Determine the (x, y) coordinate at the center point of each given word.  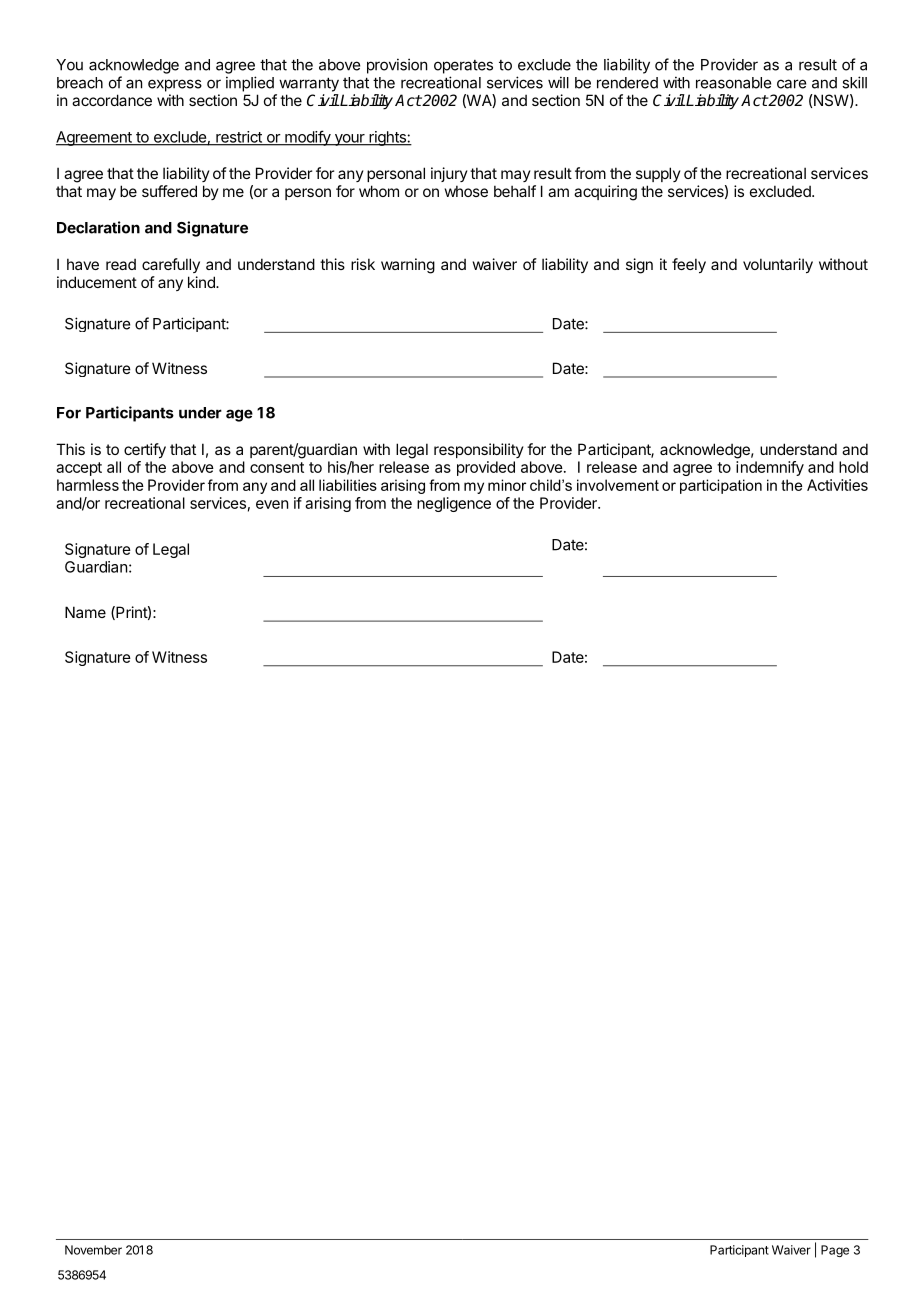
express (175, 85)
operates (463, 67)
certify (145, 450)
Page (835, 1251)
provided (486, 468)
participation (721, 486)
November (93, 1250)
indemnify (770, 468)
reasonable (733, 83)
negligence (454, 504)
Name (85, 612)
